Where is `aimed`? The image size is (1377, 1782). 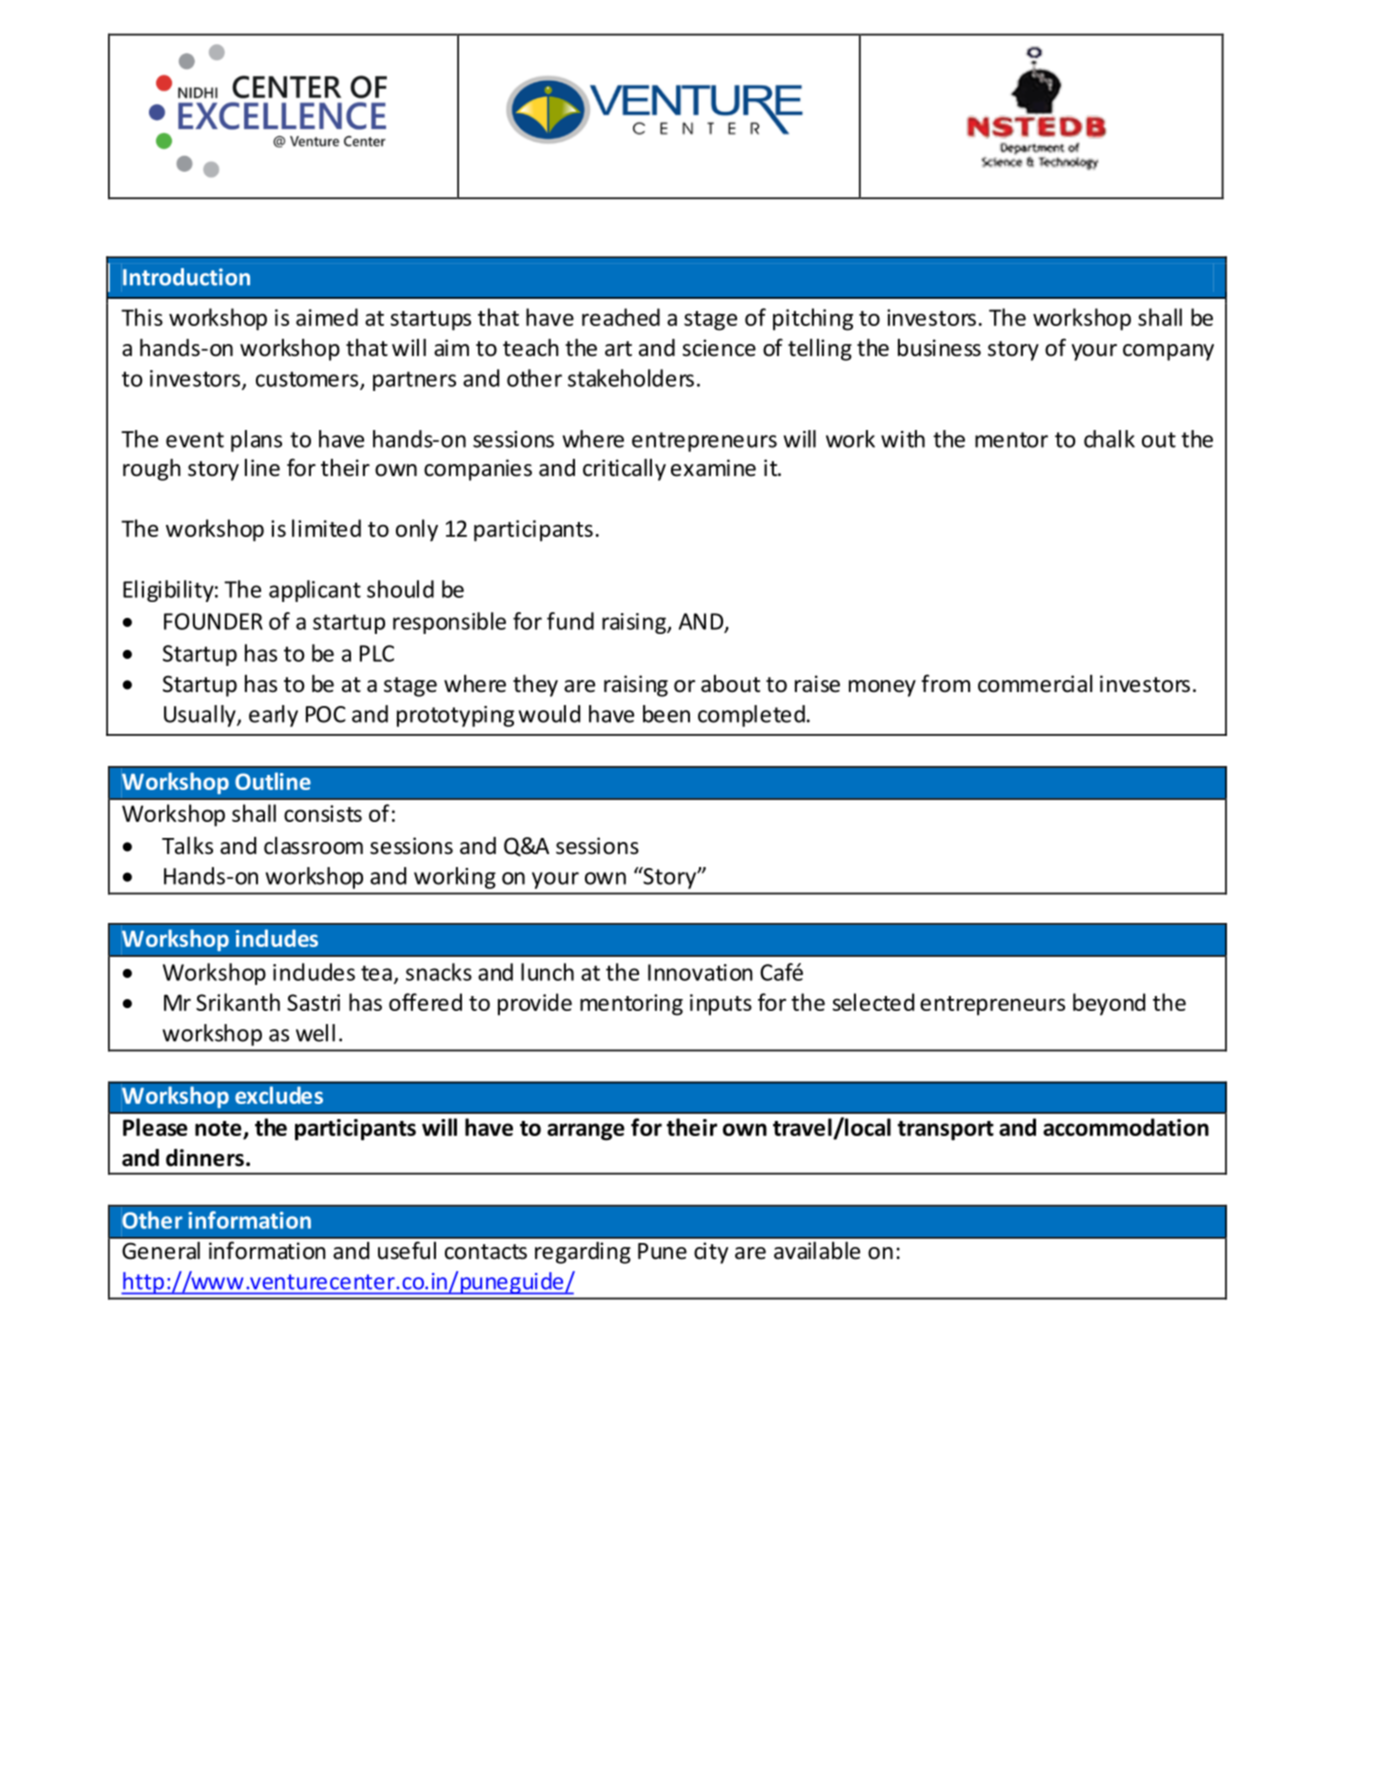
aimed is located at coordinates (327, 317).
